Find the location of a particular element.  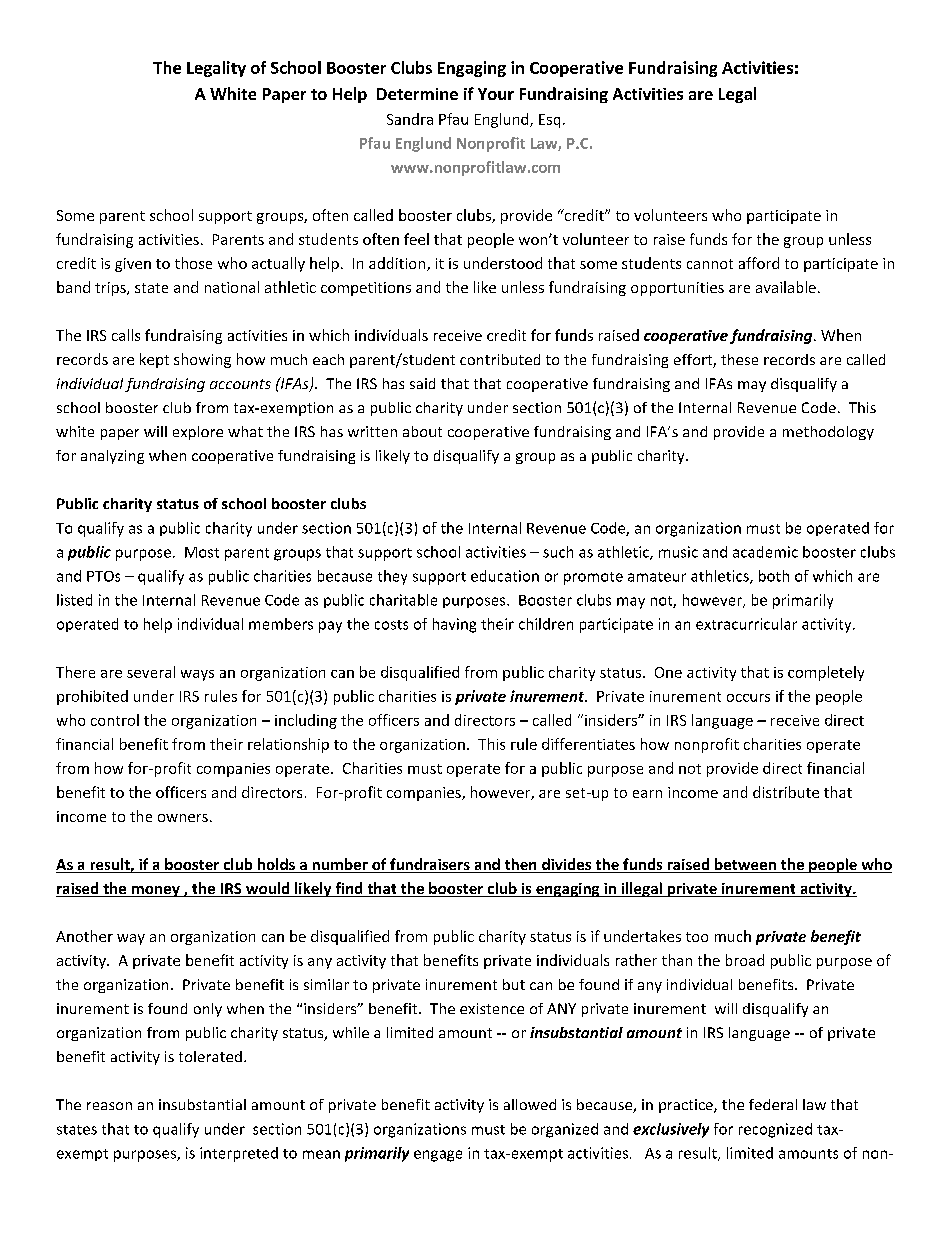

having is located at coordinates (454, 625).
